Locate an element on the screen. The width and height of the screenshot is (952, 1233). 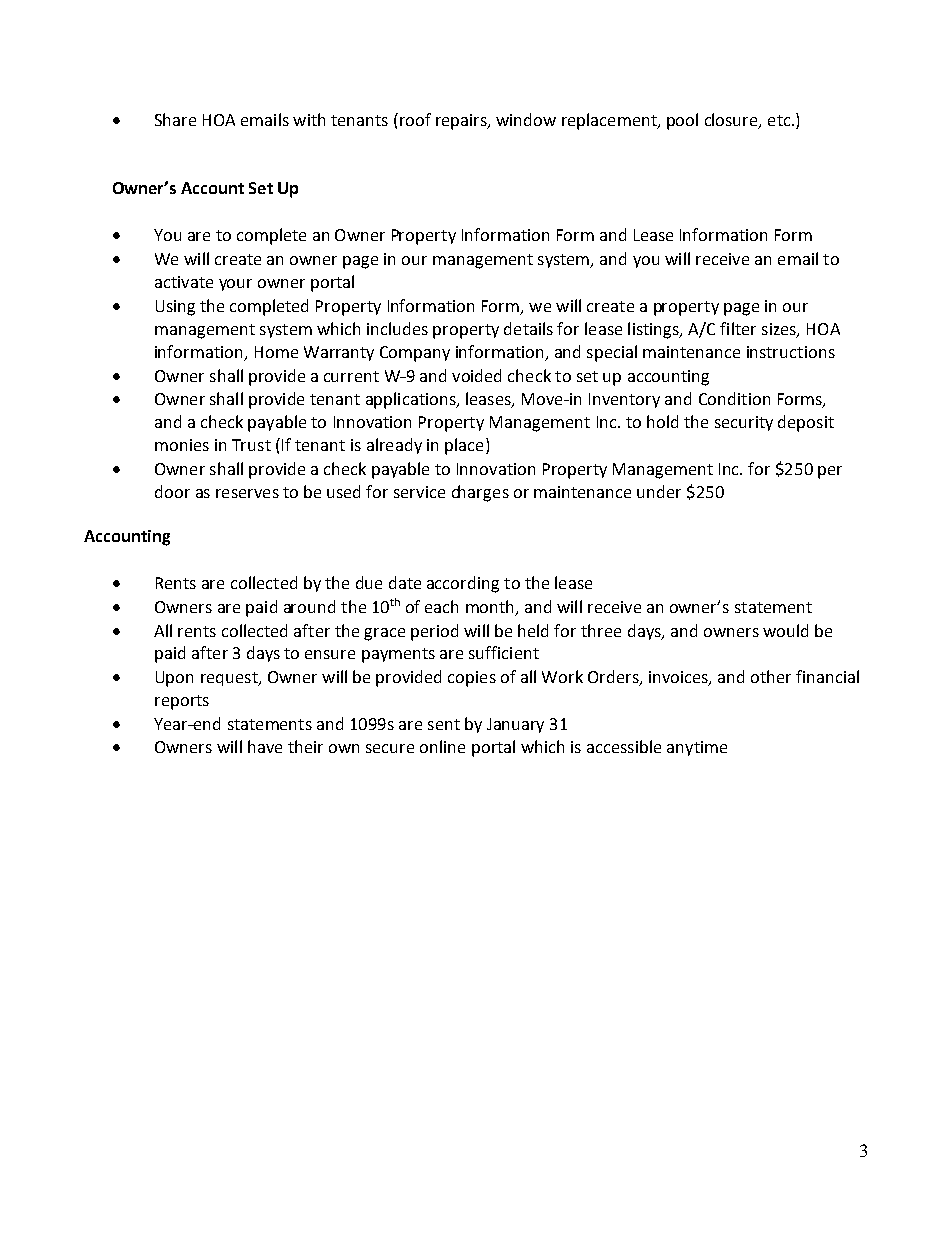
already is located at coordinates (394, 446).
